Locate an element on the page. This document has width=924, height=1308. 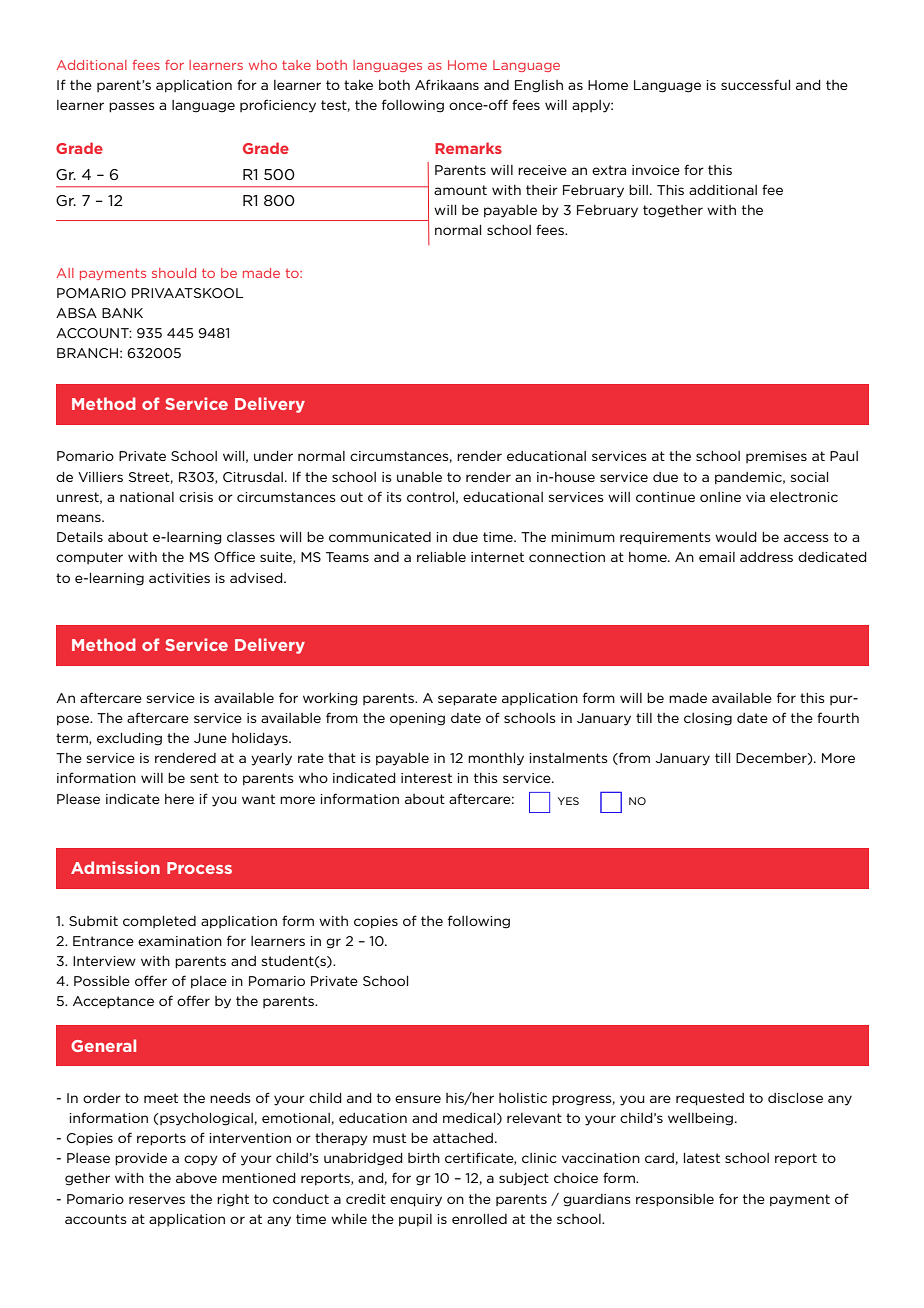
responsible is located at coordinates (675, 1200).
